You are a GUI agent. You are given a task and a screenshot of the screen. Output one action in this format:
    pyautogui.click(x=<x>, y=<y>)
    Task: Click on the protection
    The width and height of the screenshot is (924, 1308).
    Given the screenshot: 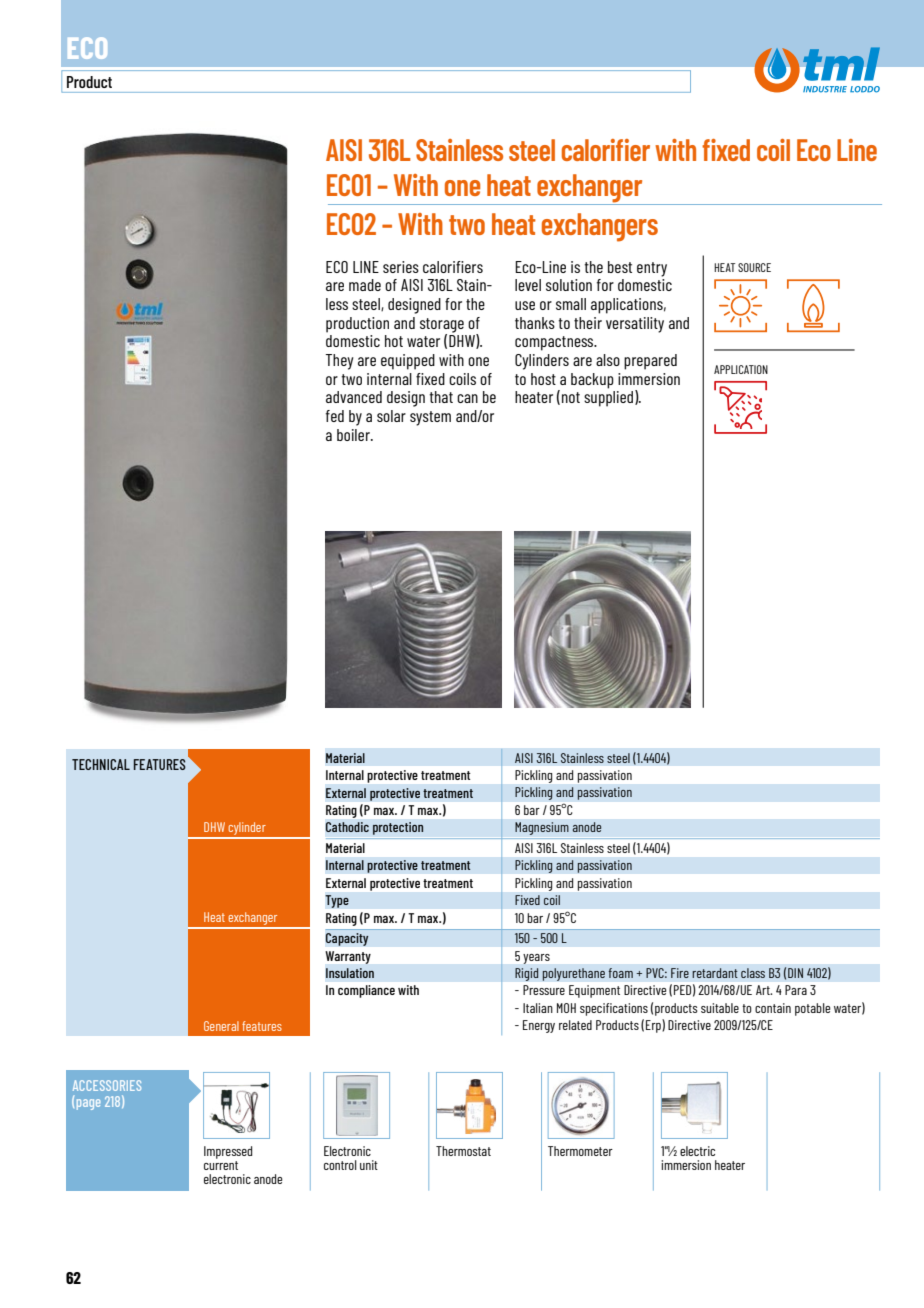 What is the action you would take?
    pyautogui.click(x=398, y=828)
